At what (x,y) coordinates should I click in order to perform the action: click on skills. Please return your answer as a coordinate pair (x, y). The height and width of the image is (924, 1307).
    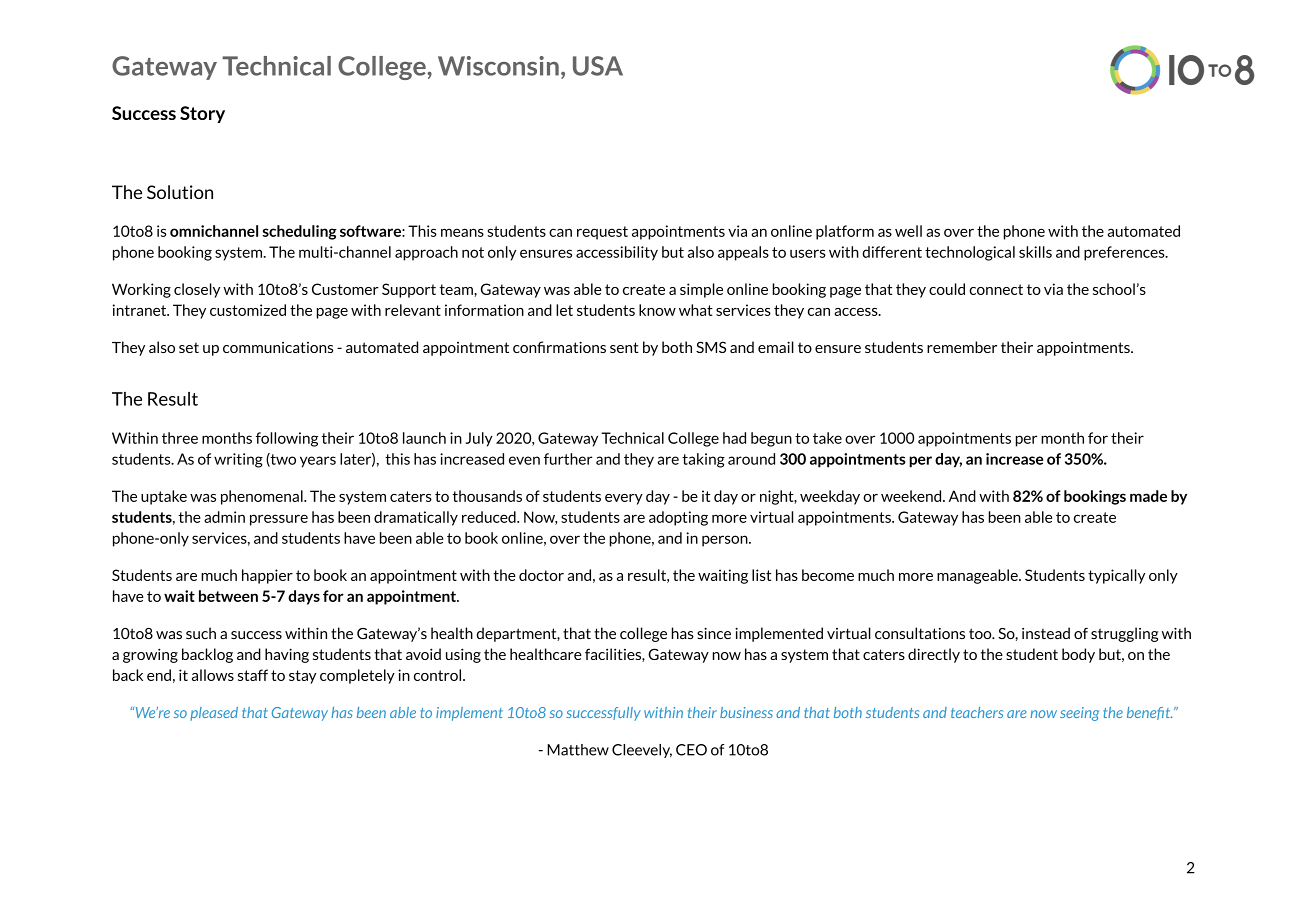
    Looking at the image, I should click on (1035, 252).
